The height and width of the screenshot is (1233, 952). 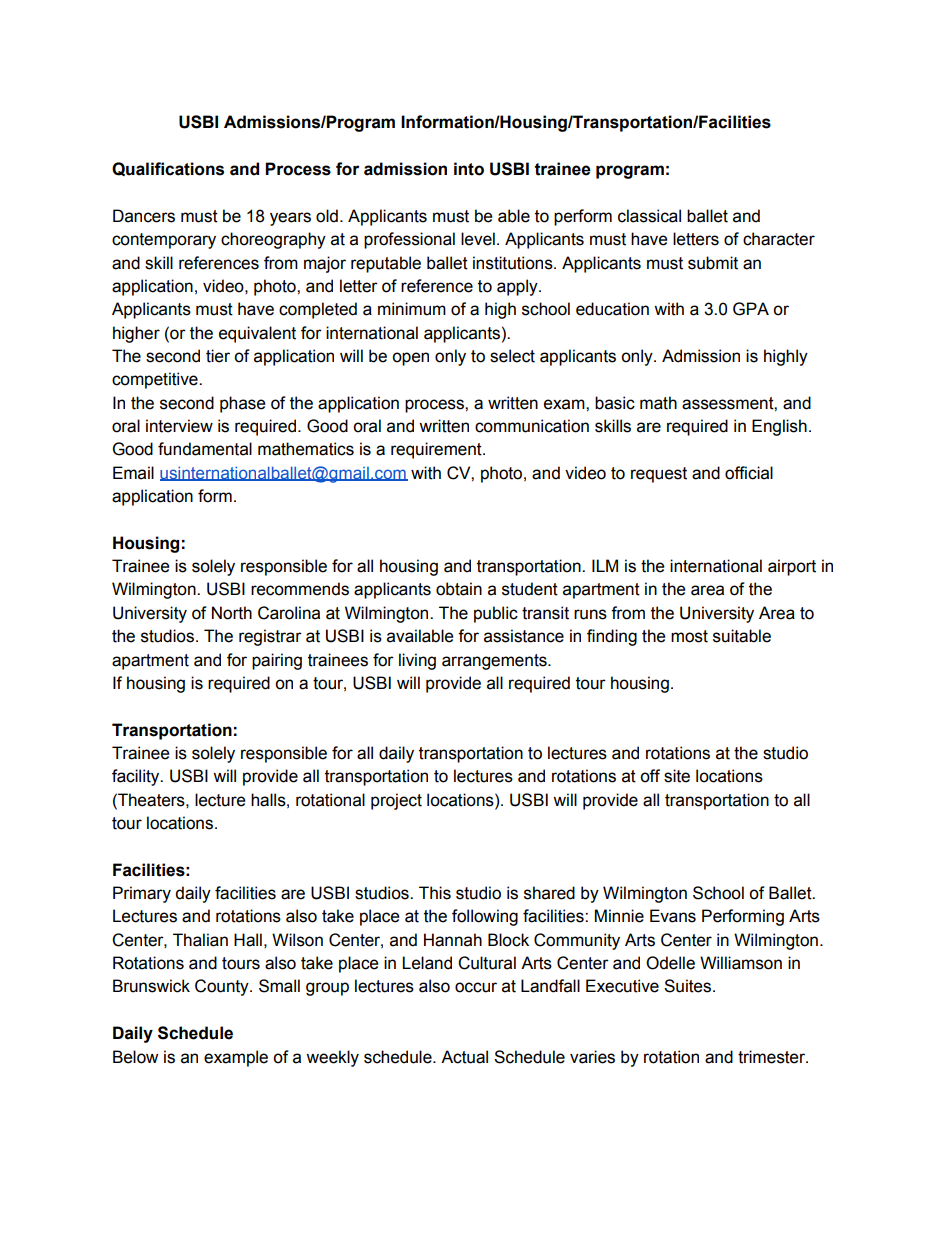 I want to click on classical, so click(x=649, y=216).
